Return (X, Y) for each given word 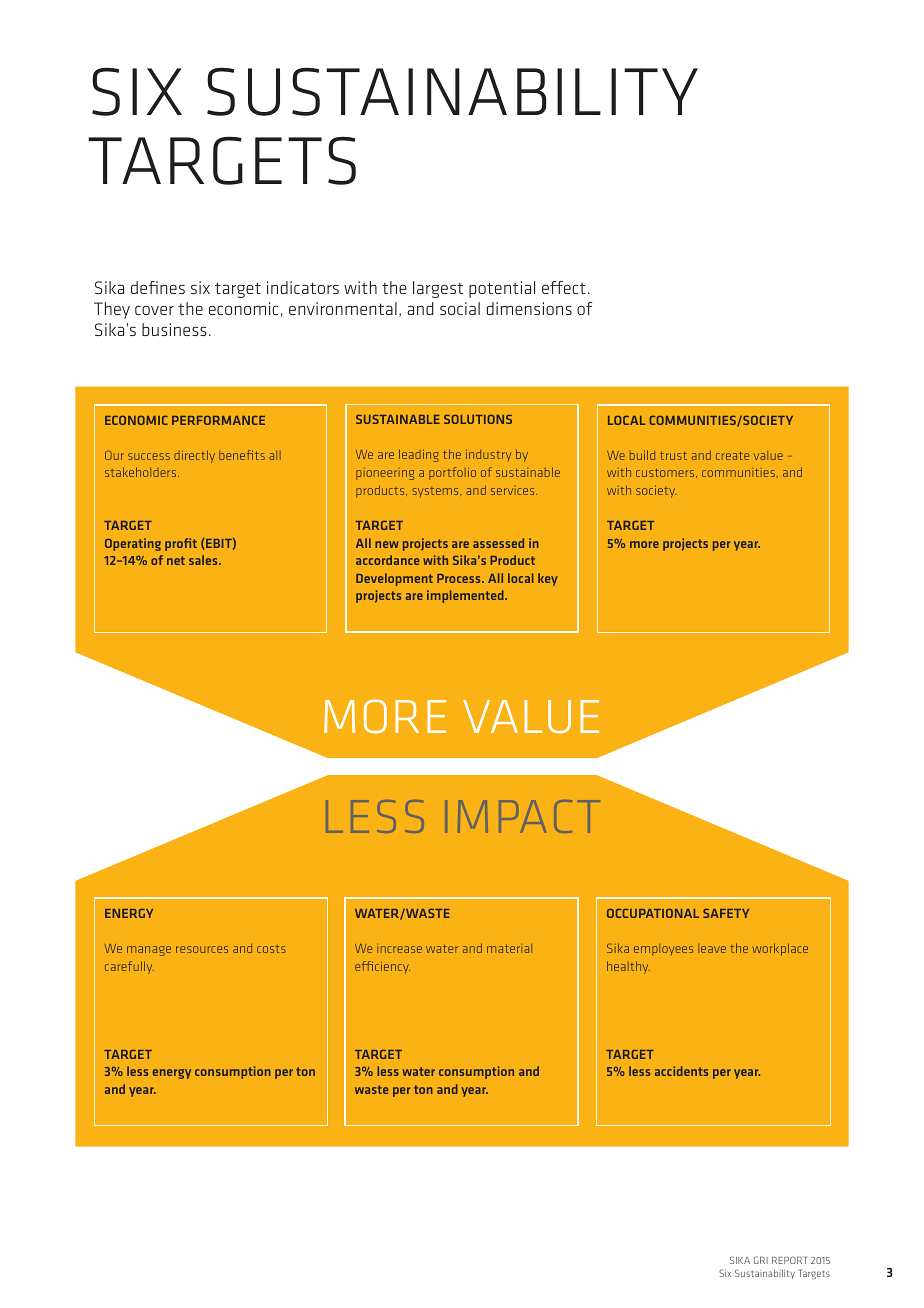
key (548, 579)
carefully (129, 967)
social (460, 308)
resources (202, 949)
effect (564, 287)
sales (204, 560)
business (174, 329)
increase (399, 948)
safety (726, 913)
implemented (466, 596)
